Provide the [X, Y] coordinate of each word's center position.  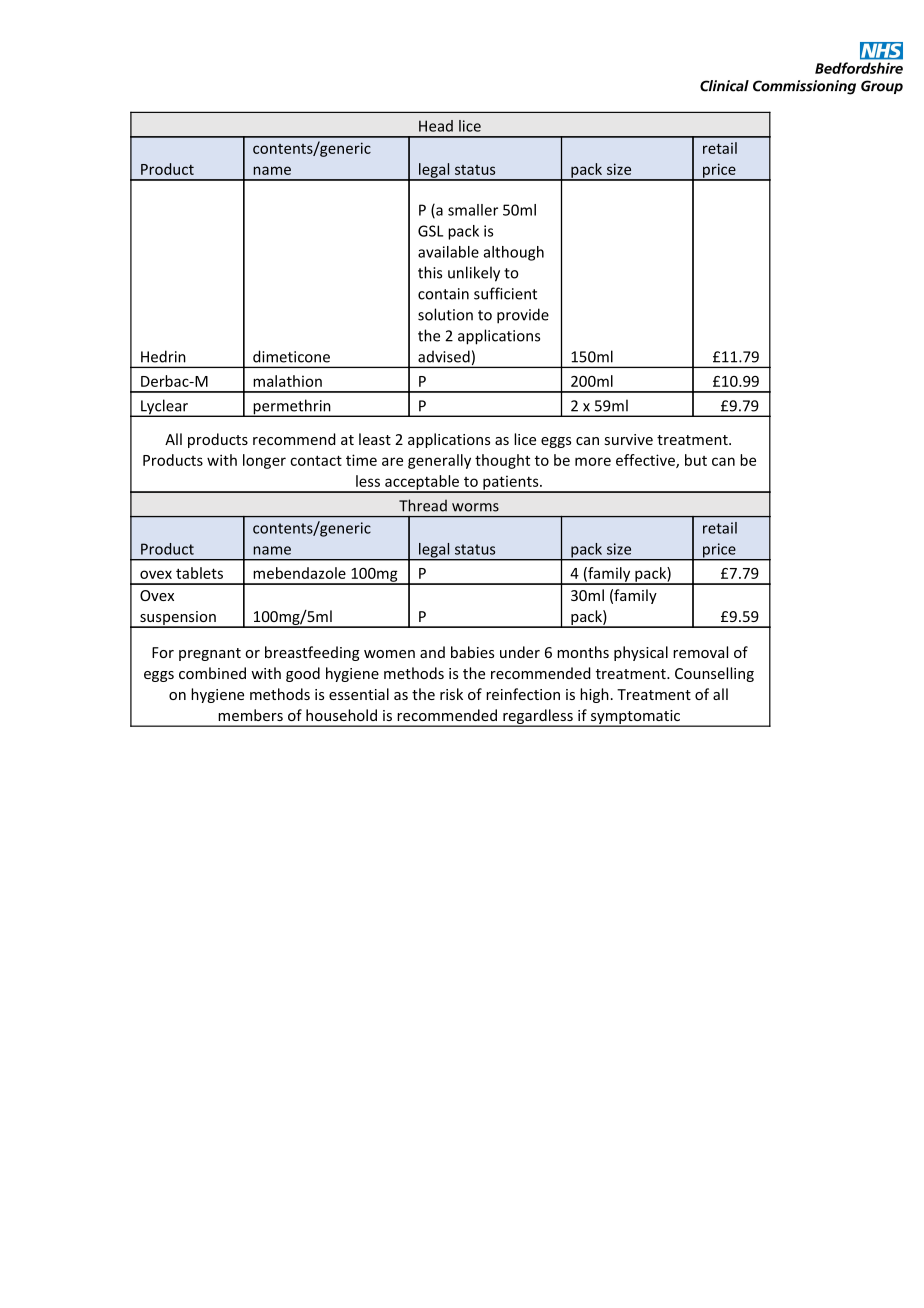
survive [629, 439]
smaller [473, 210]
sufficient [505, 293]
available [448, 252]
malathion [287, 381]
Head [436, 126]
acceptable [422, 483]
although [514, 253]
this [430, 272]
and [432, 652]
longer [264, 461]
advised [444, 356]
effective [646, 461]
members [250, 715]
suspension [178, 619]
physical [641, 653]
